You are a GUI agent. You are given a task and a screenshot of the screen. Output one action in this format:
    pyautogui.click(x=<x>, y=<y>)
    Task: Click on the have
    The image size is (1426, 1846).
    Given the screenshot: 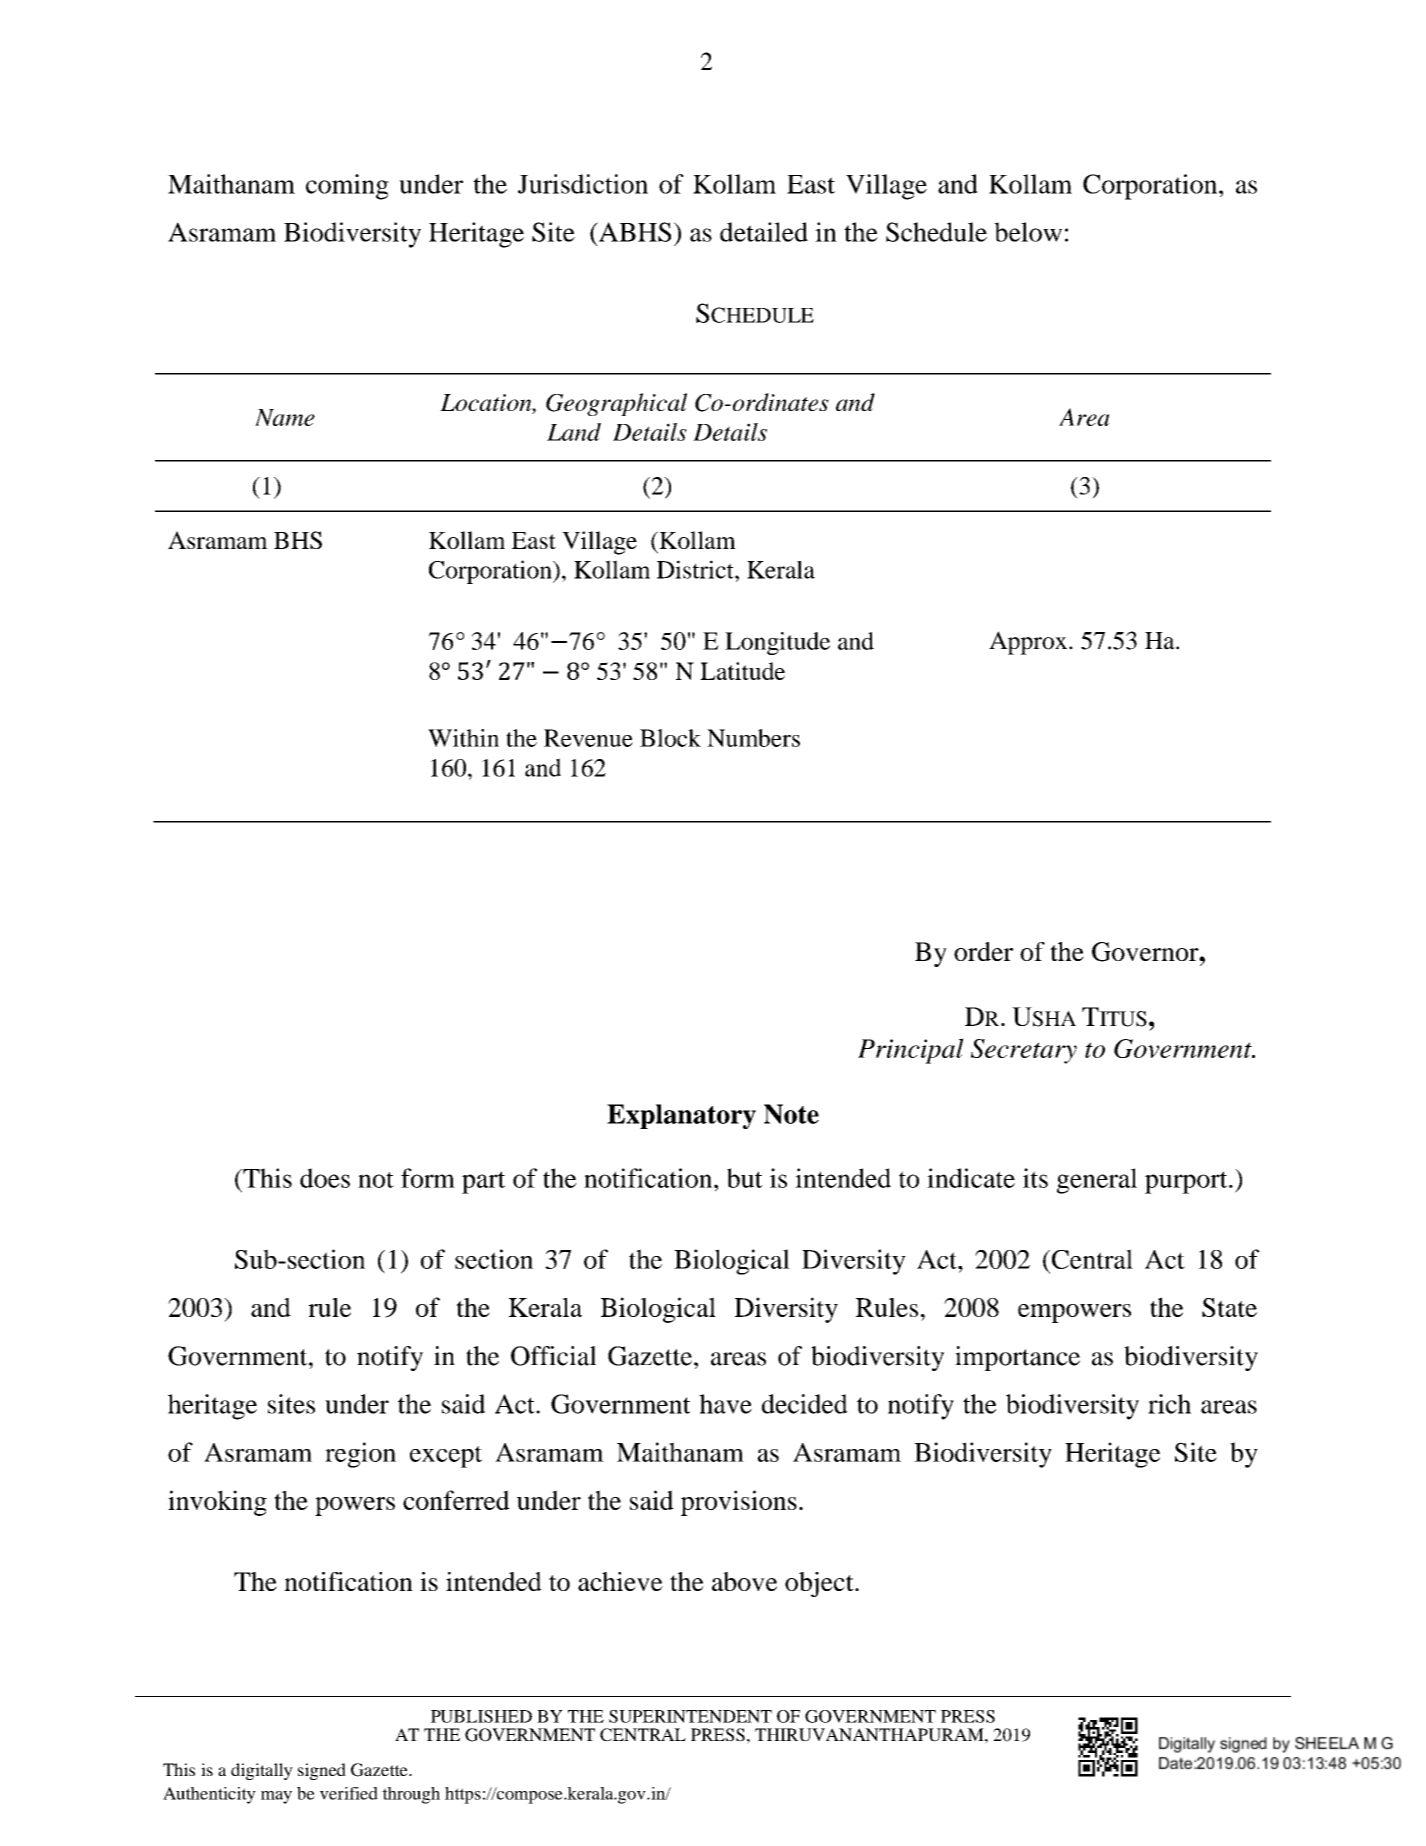 What is the action you would take?
    pyautogui.click(x=725, y=1404)
